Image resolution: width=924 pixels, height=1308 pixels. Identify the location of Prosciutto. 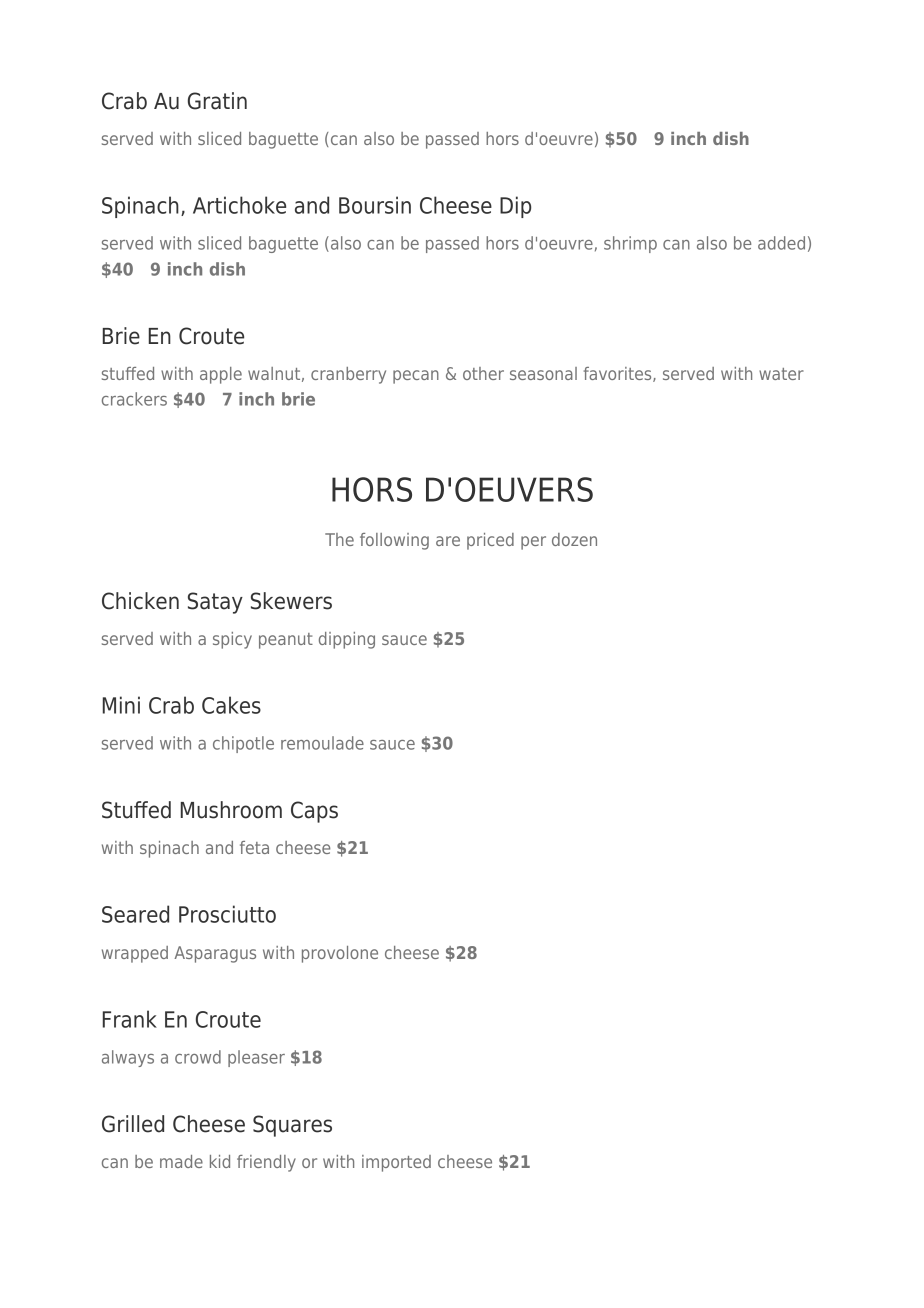
(227, 914).
